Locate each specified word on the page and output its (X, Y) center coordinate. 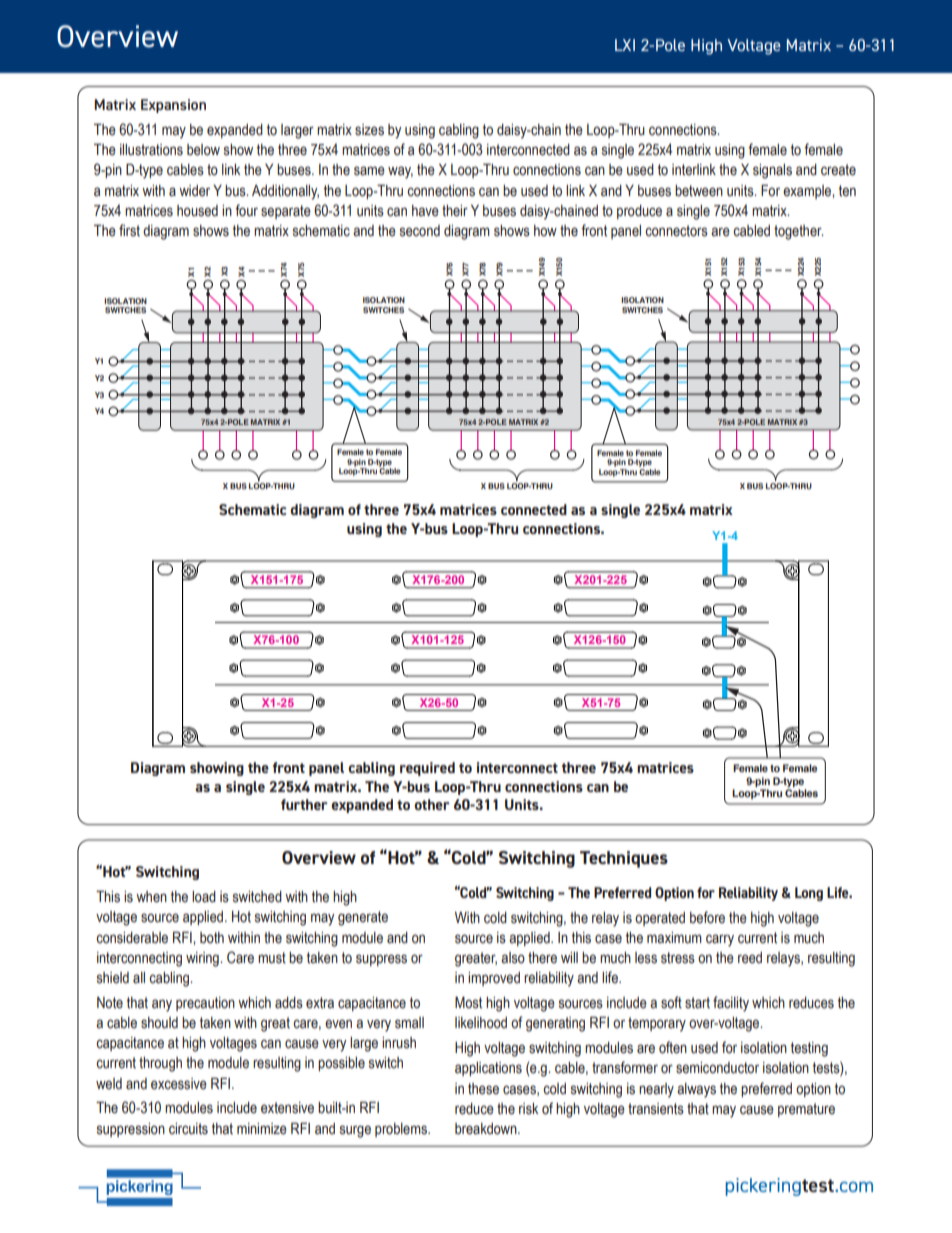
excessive (179, 1084)
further (304, 804)
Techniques (624, 859)
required (427, 769)
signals (772, 171)
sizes (369, 130)
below (203, 150)
